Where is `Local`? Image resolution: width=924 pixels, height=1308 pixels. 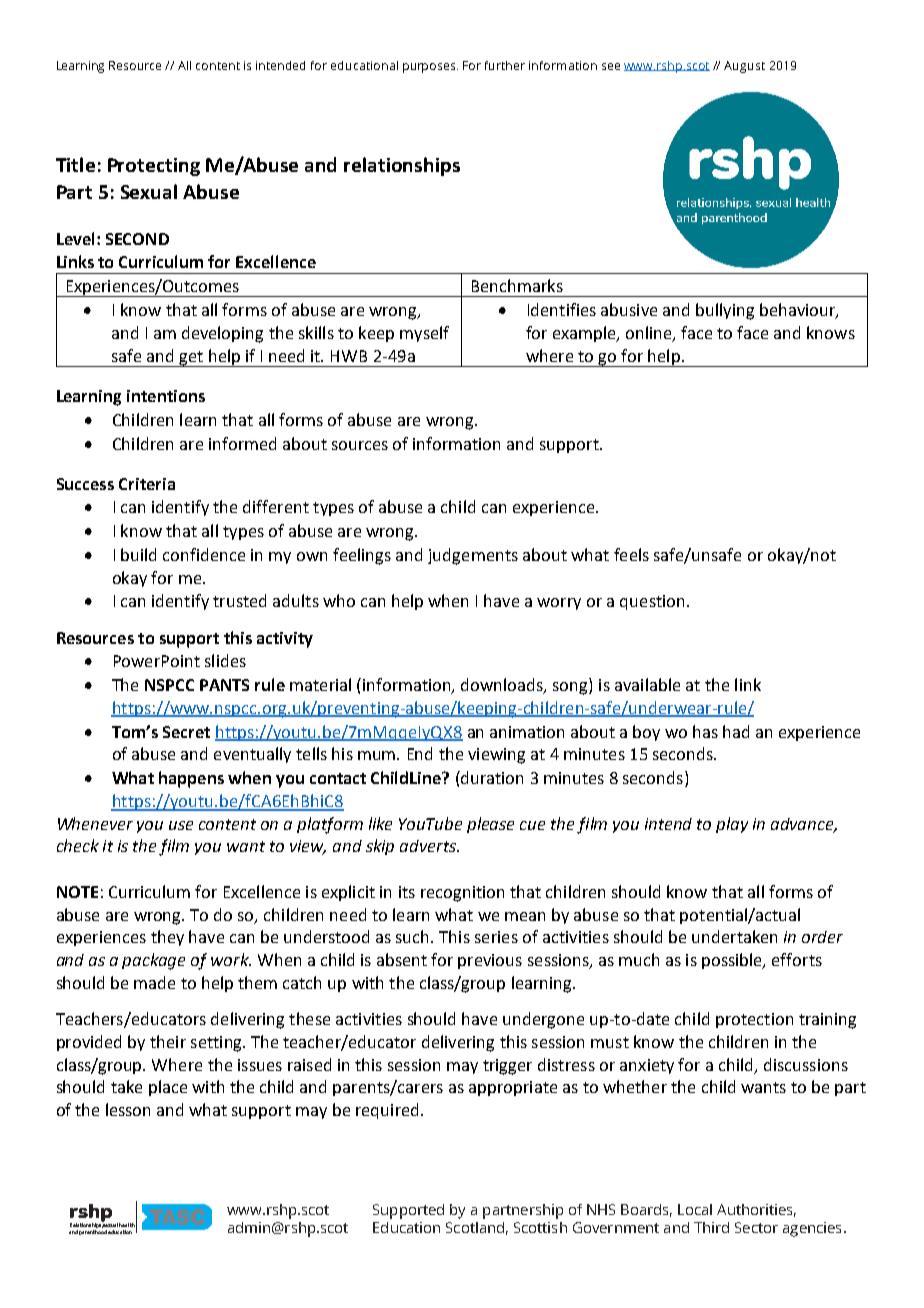 Local is located at coordinates (695, 1209).
